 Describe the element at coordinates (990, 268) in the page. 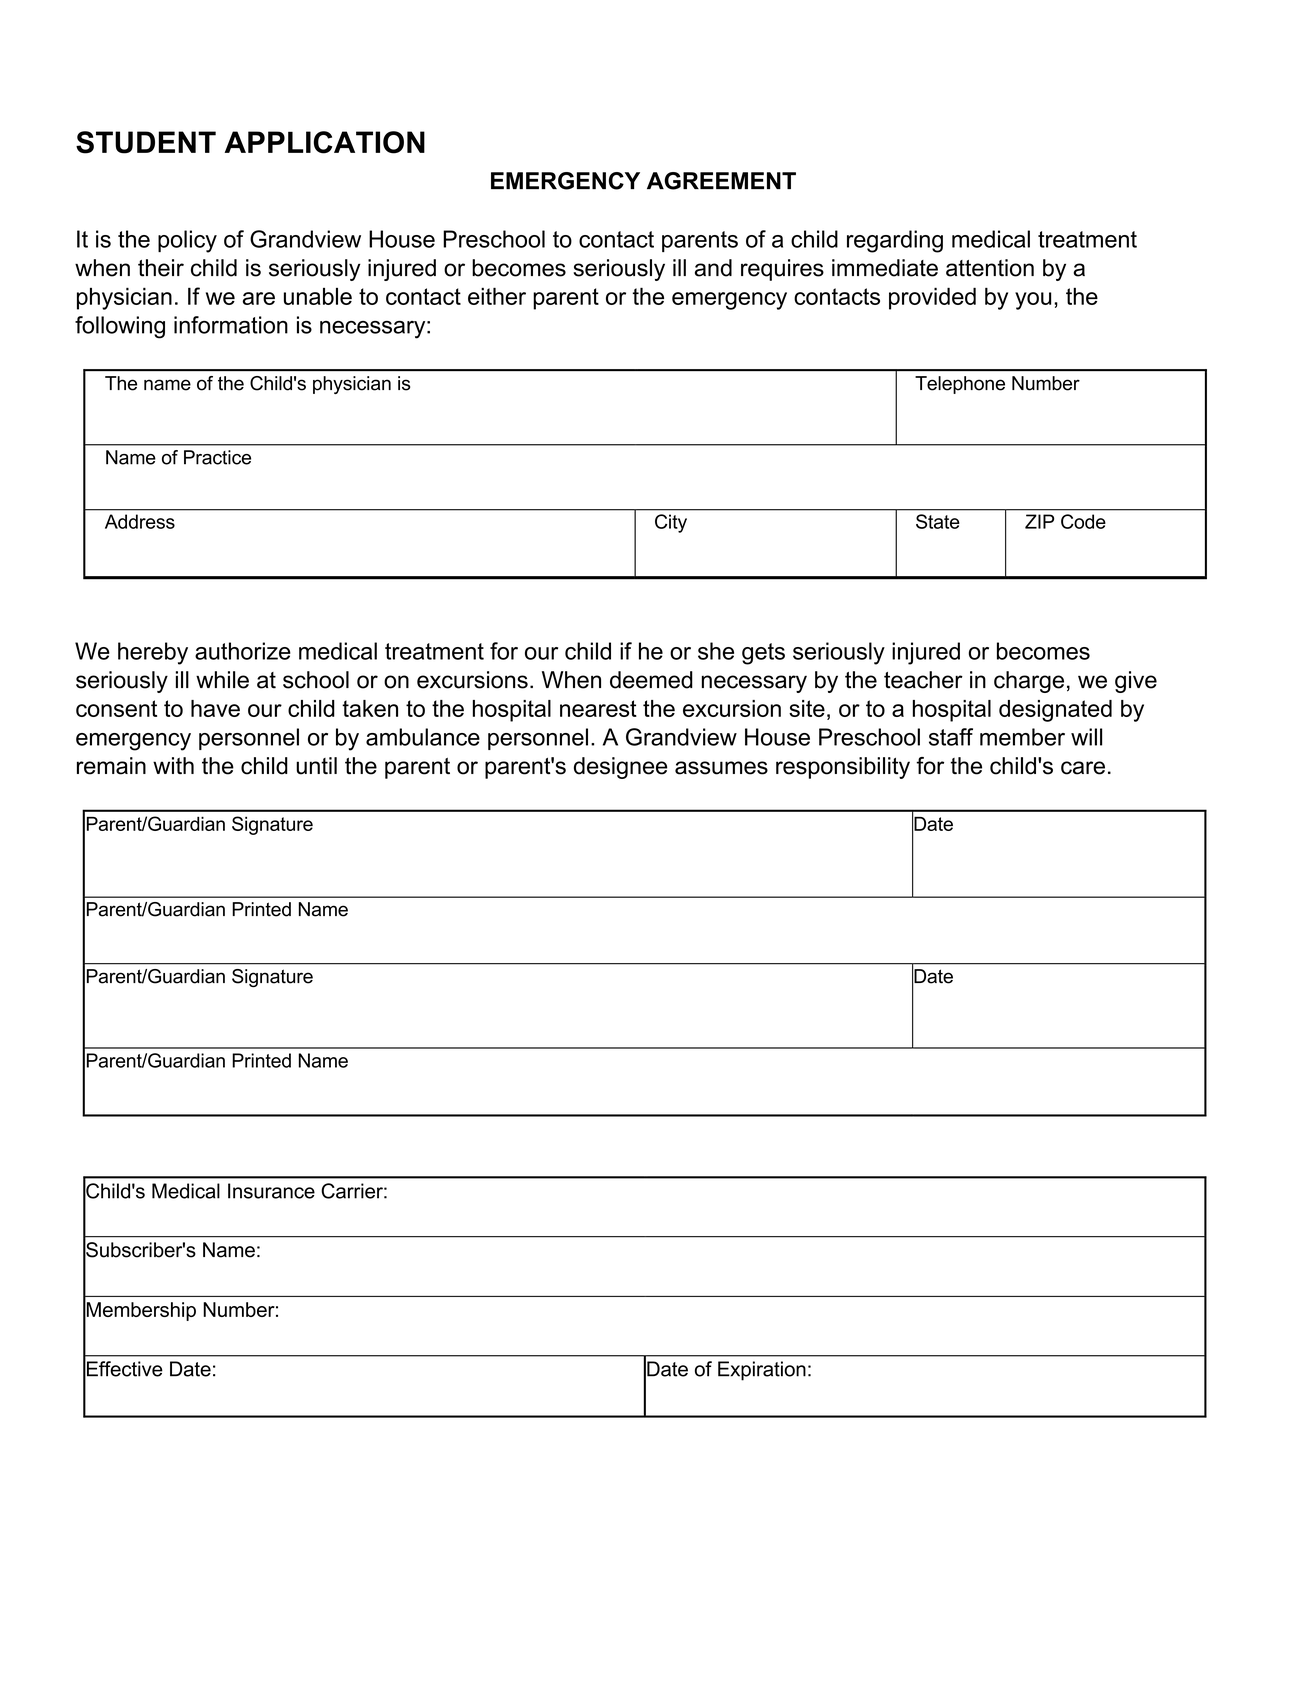

I see `attention` at that location.
